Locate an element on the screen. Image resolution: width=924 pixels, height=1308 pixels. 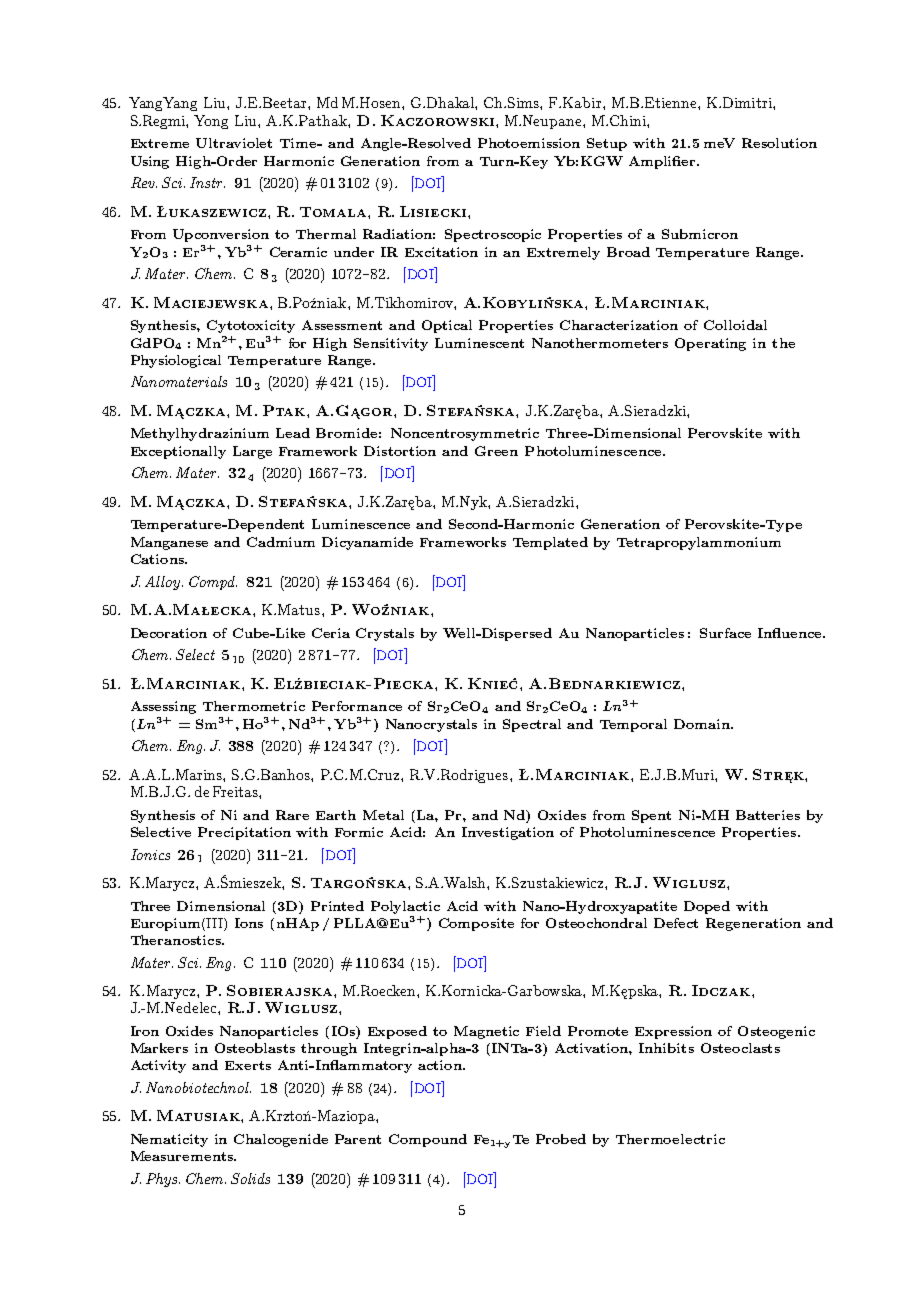
Doped is located at coordinates (707, 907).
